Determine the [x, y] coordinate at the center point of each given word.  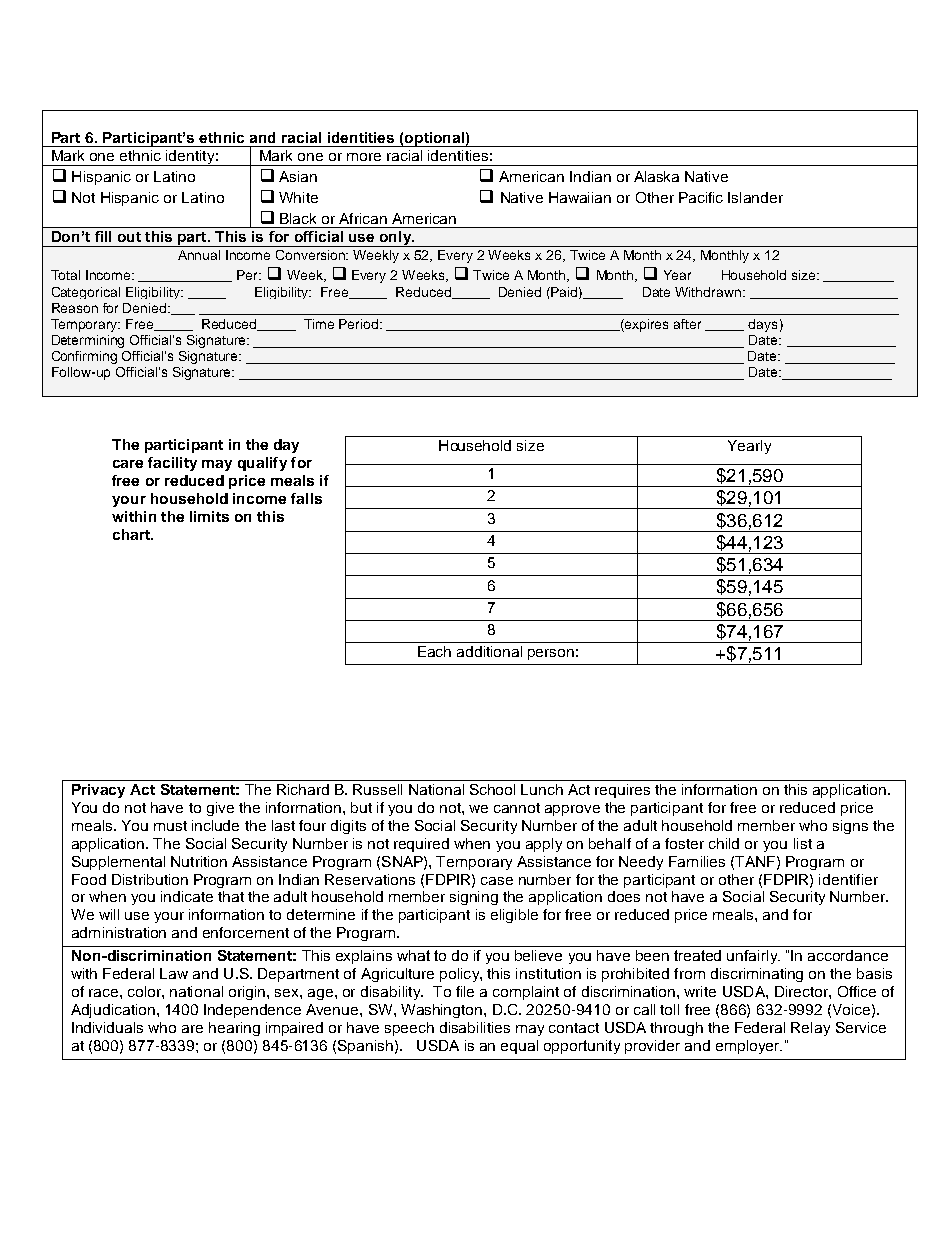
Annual [199, 255]
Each [434, 651]
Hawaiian [580, 197]
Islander [755, 197]
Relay [810, 1029]
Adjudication [113, 1011]
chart [132, 534]
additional [489, 651]
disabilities [475, 1027]
